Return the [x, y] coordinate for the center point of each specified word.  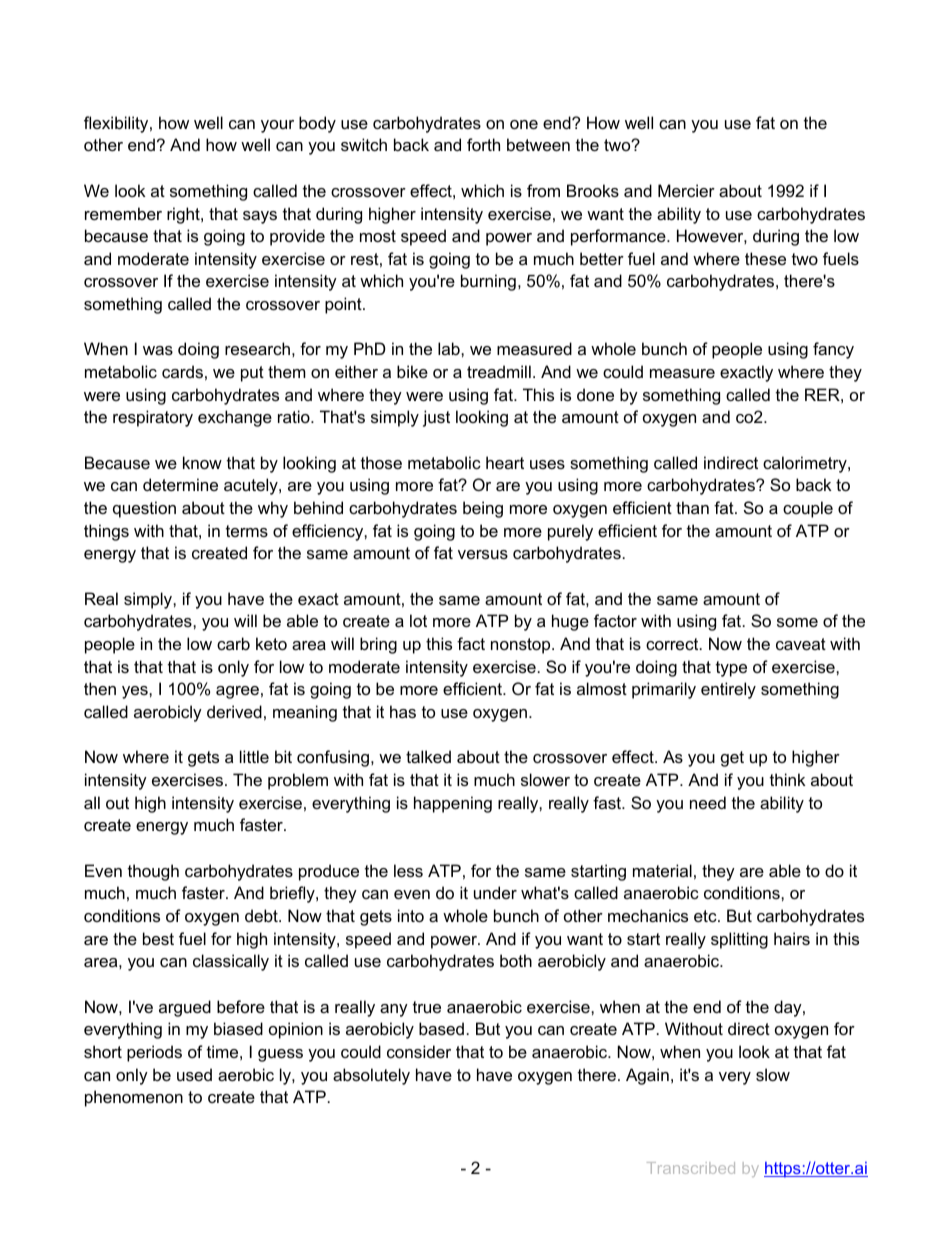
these [765, 258]
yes [136, 692]
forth [483, 144]
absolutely [371, 1076]
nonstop [522, 646]
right [184, 215]
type [731, 669]
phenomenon [134, 1098]
